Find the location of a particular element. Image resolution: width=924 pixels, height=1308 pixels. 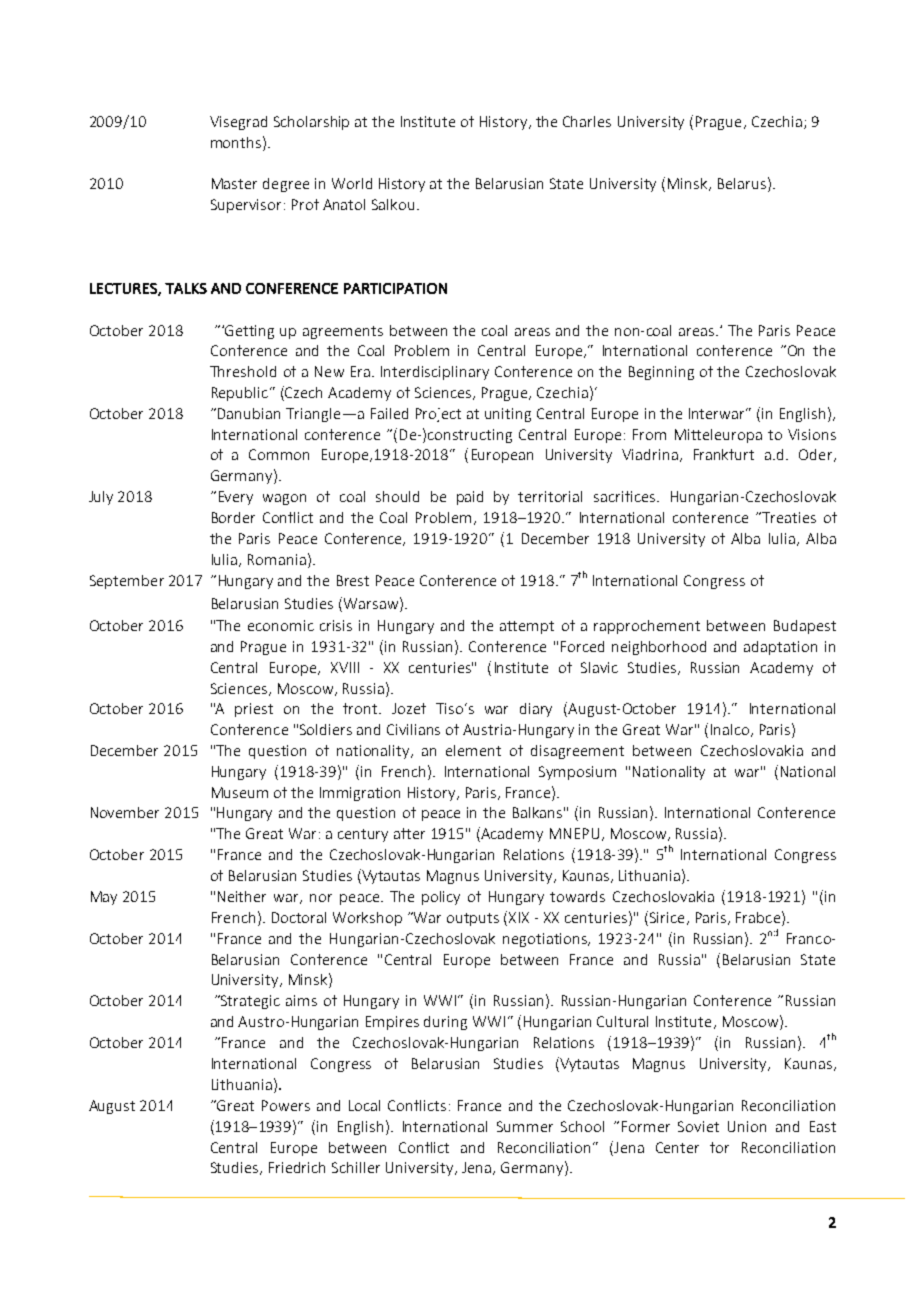

Summer is located at coordinates (525, 1126).
